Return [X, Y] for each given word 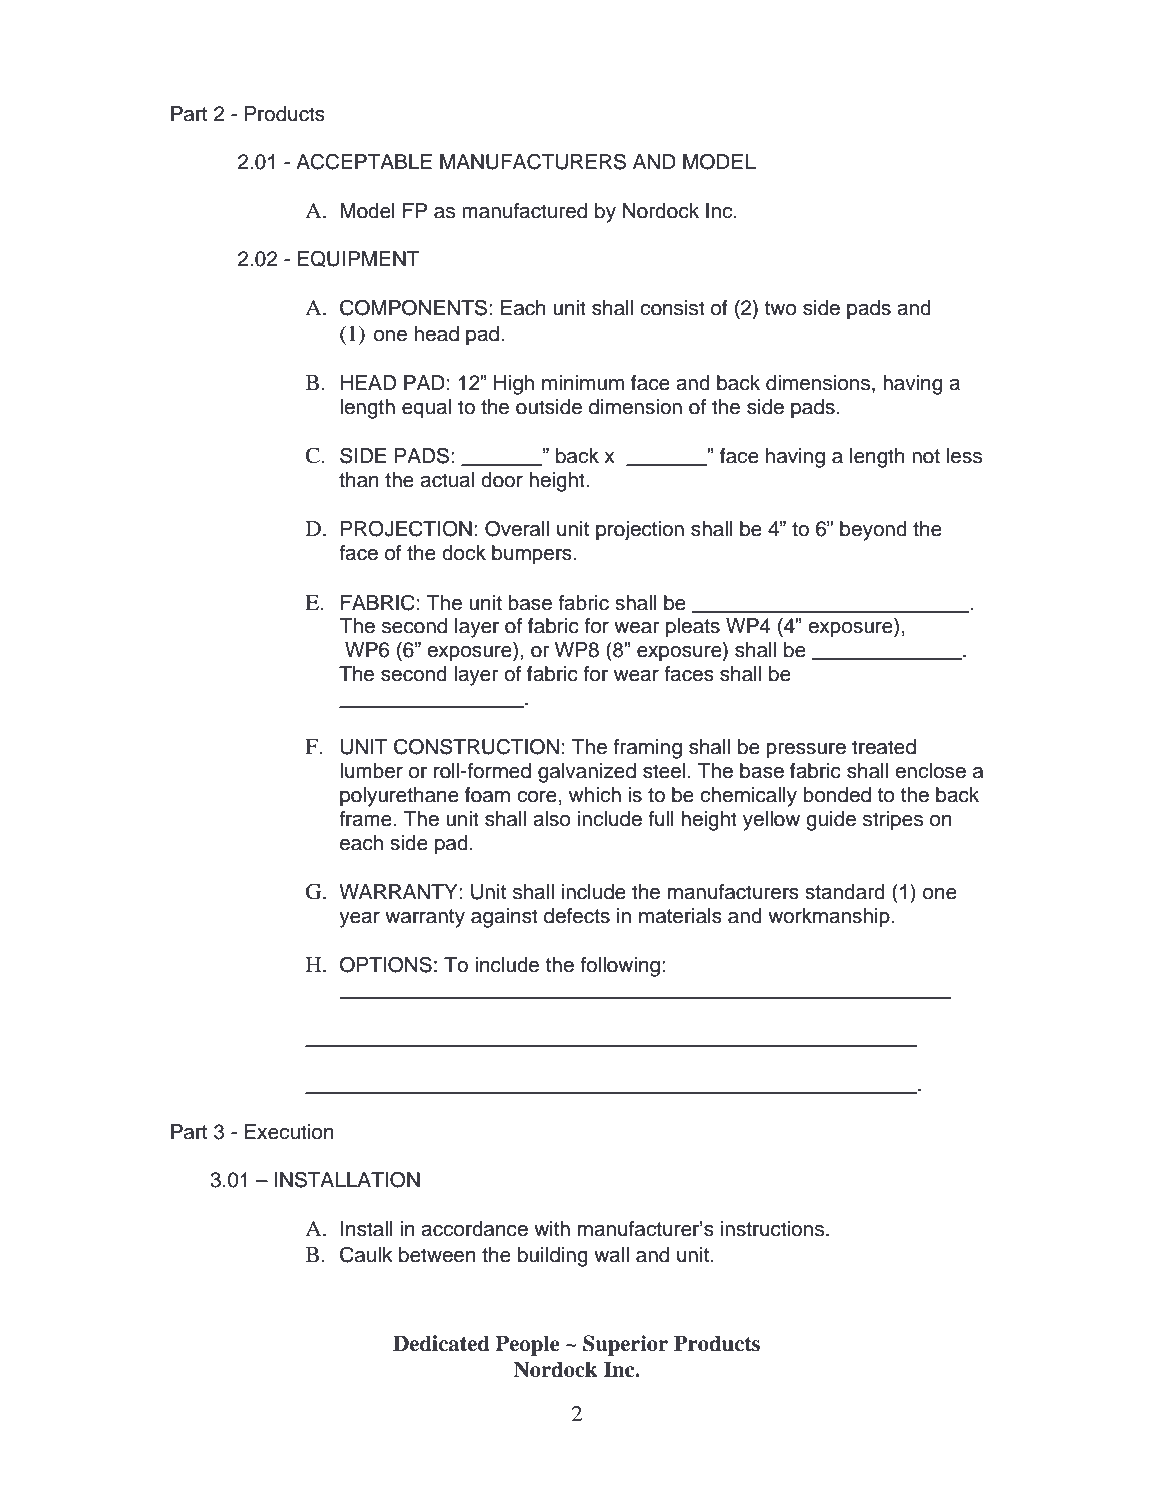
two [781, 308]
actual [447, 480]
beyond [873, 531]
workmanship [829, 918]
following [620, 967]
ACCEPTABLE [364, 161]
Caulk [366, 1254]
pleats [693, 628]
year [359, 920]
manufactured [524, 211]
